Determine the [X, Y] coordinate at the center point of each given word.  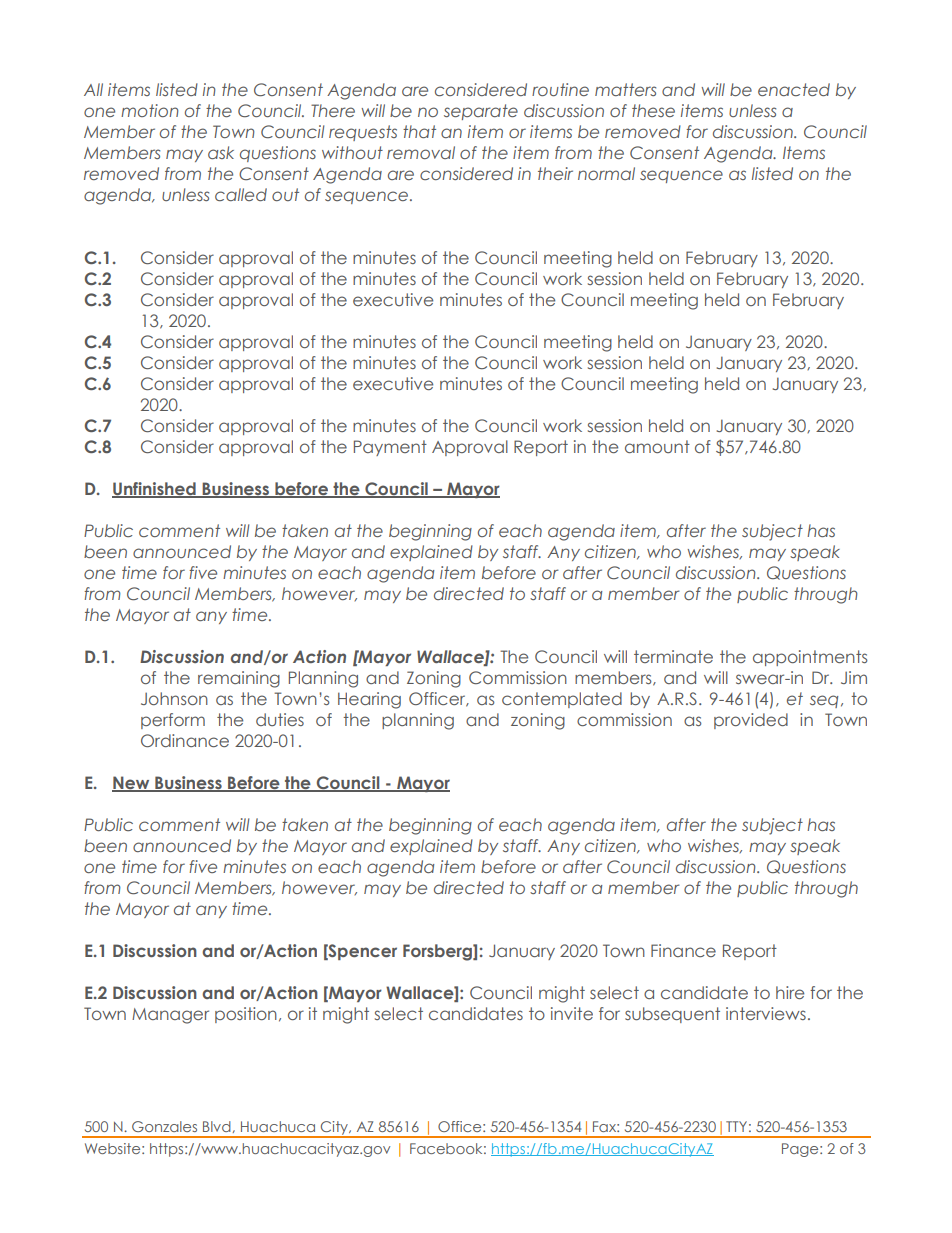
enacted [794, 89]
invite [572, 1013]
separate [481, 112]
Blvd [217, 1126]
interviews [766, 1013]
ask [221, 152]
